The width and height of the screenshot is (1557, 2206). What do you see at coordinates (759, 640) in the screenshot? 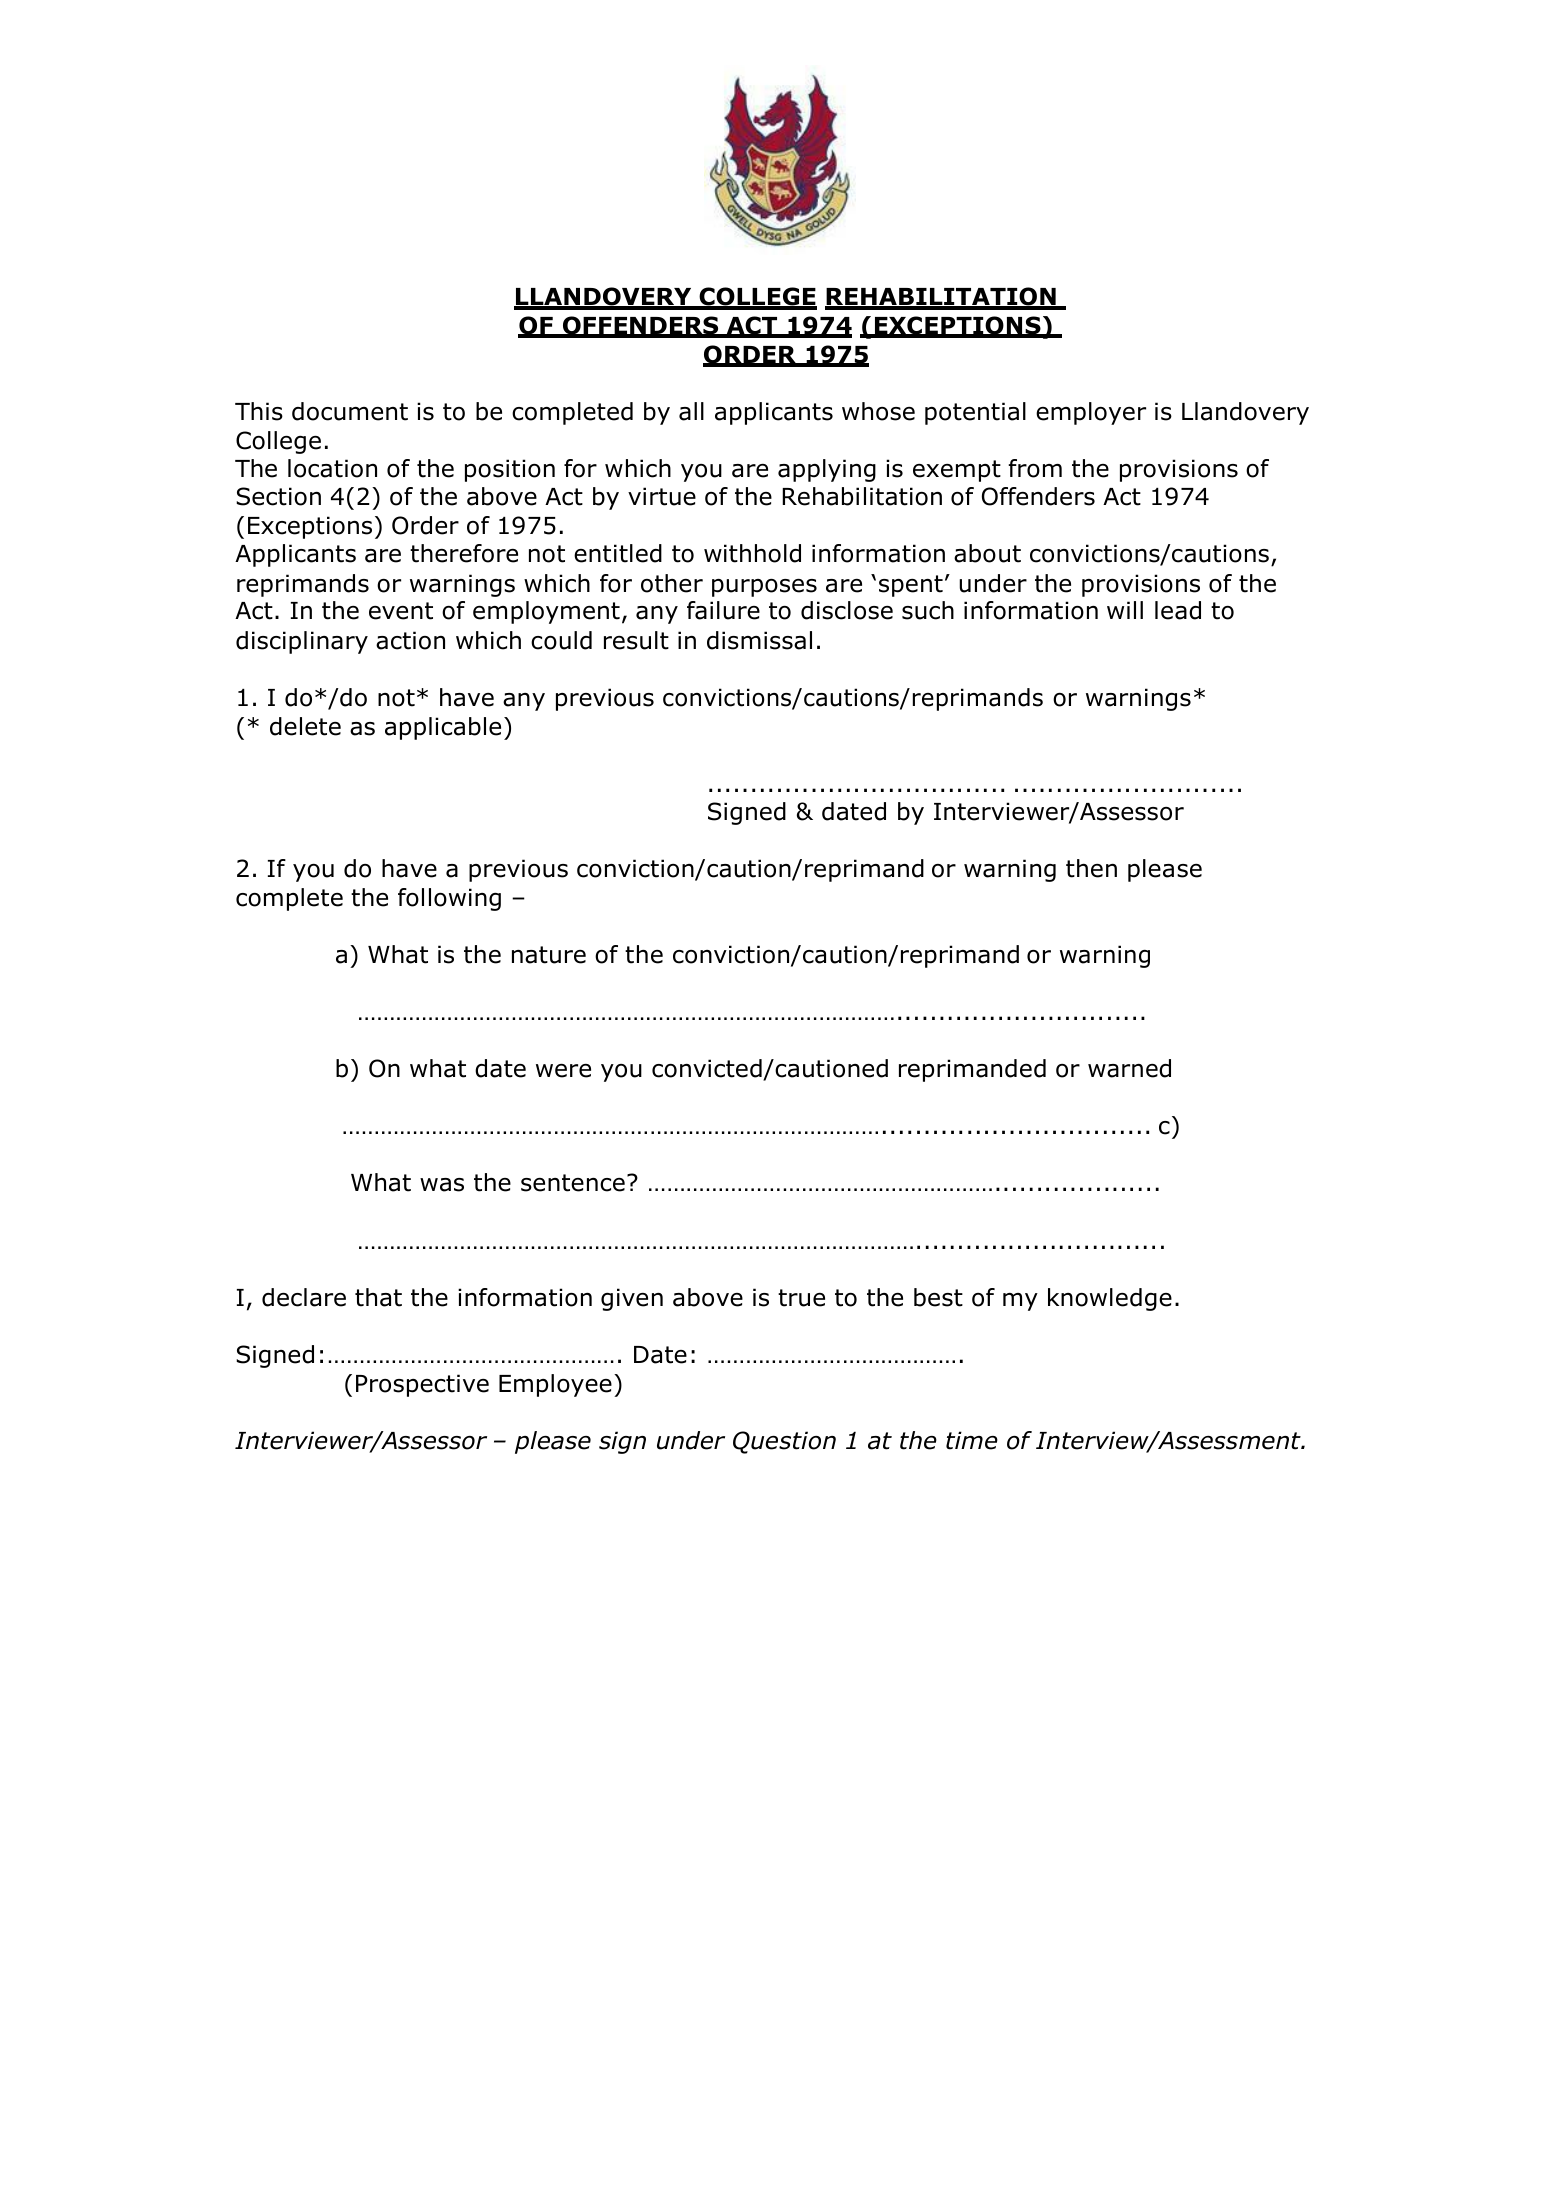
I see `dismissal` at bounding box center [759, 640].
